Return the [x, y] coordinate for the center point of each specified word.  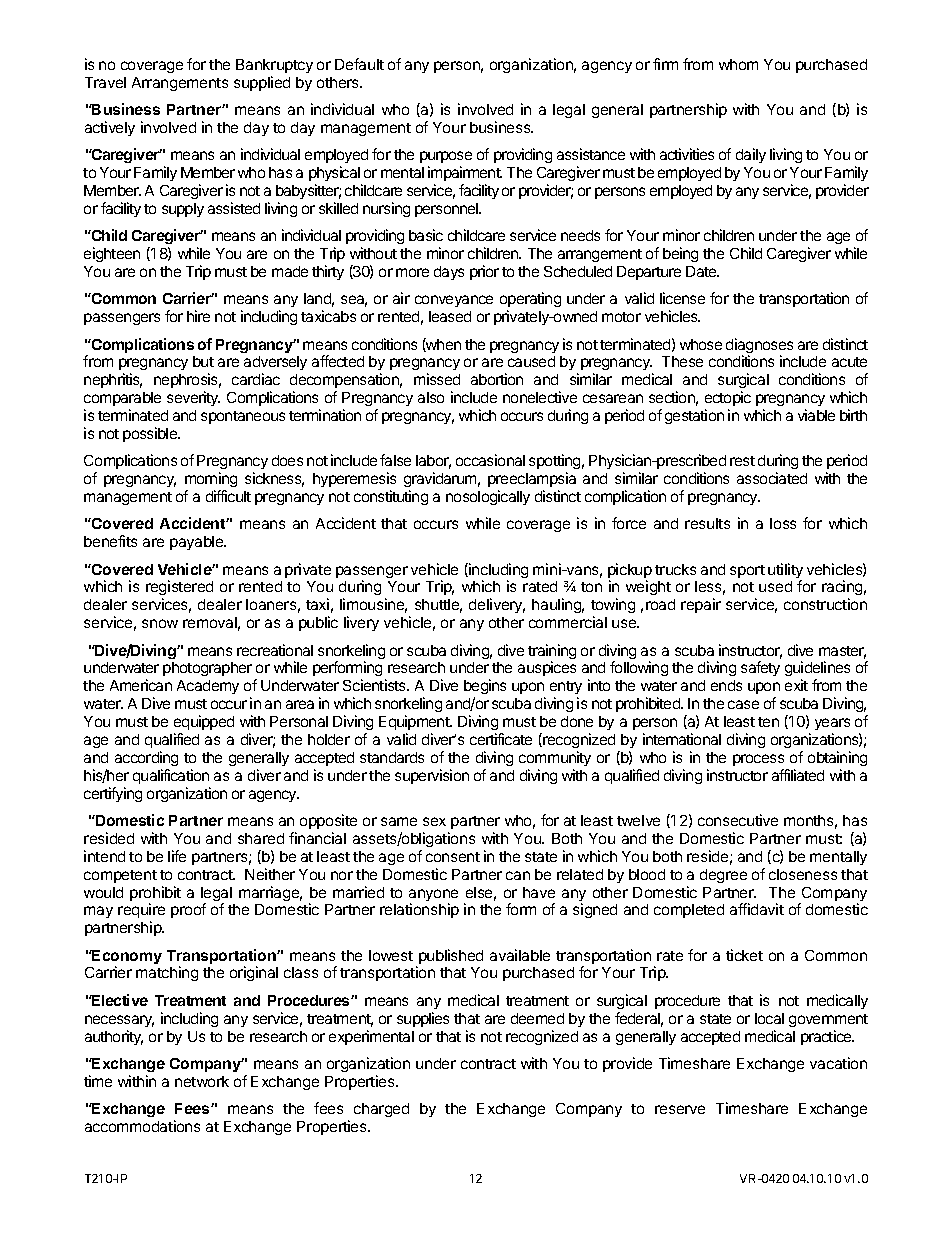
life [177, 856]
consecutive [738, 820]
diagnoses [759, 347]
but [203, 361]
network [202, 1081]
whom [738, 64]
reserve [680, 1109]
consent [453, 857]
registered [179, 589]
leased [450, 316]
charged [381, 1110]
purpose [446, 159]
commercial [568, 622]
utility [785, 572]
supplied [262, 83]
